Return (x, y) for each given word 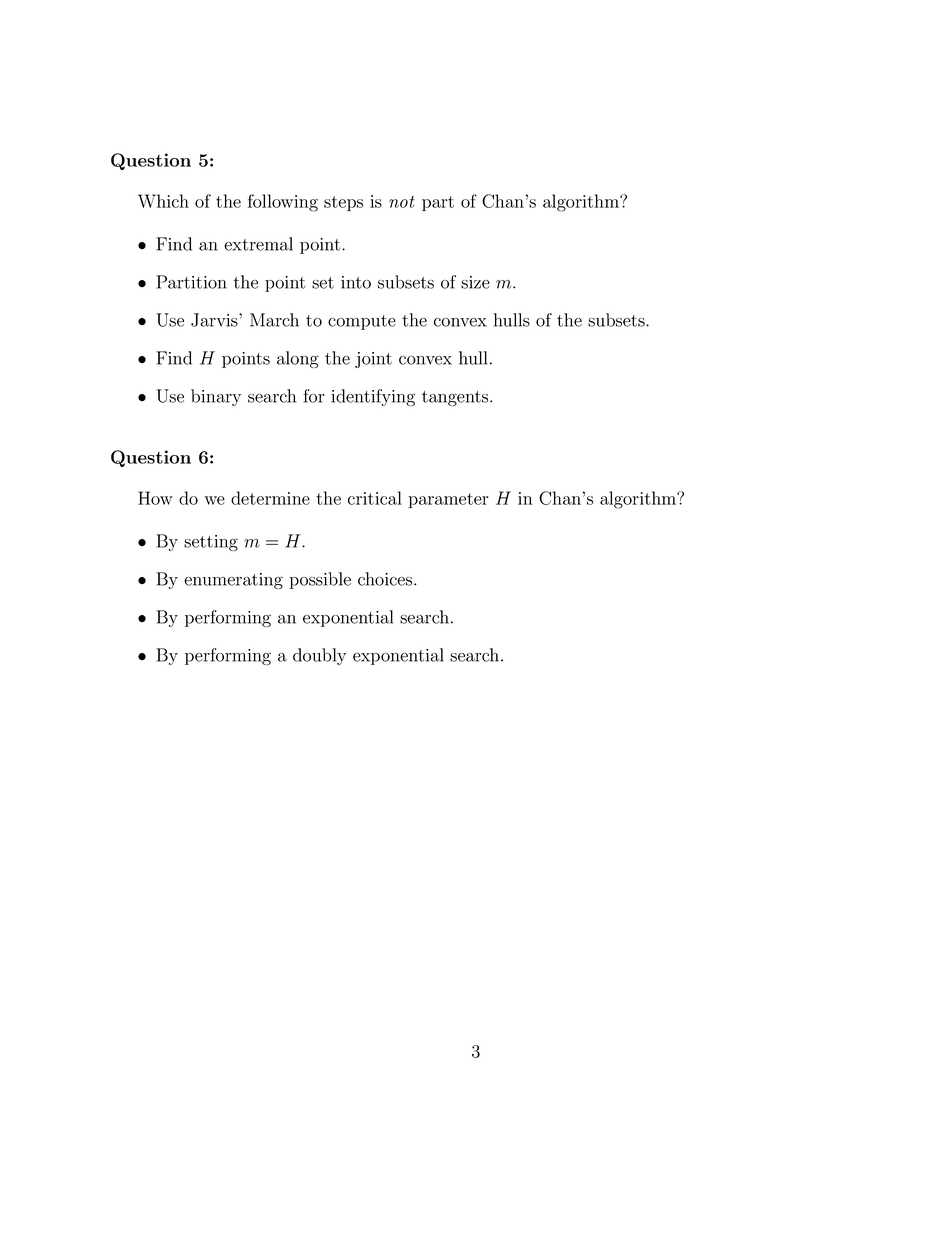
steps (343, 203)
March (274, 320)
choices (385, 579)
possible (320, 580)
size (475, 282)
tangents (456, 398)
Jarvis (215, 320)
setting (211, 543)
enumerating (233, 581)
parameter (448, 500)
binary (216, 397)
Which (163, 201)
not (402, 202)
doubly (319, 656)
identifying (373, 397)
